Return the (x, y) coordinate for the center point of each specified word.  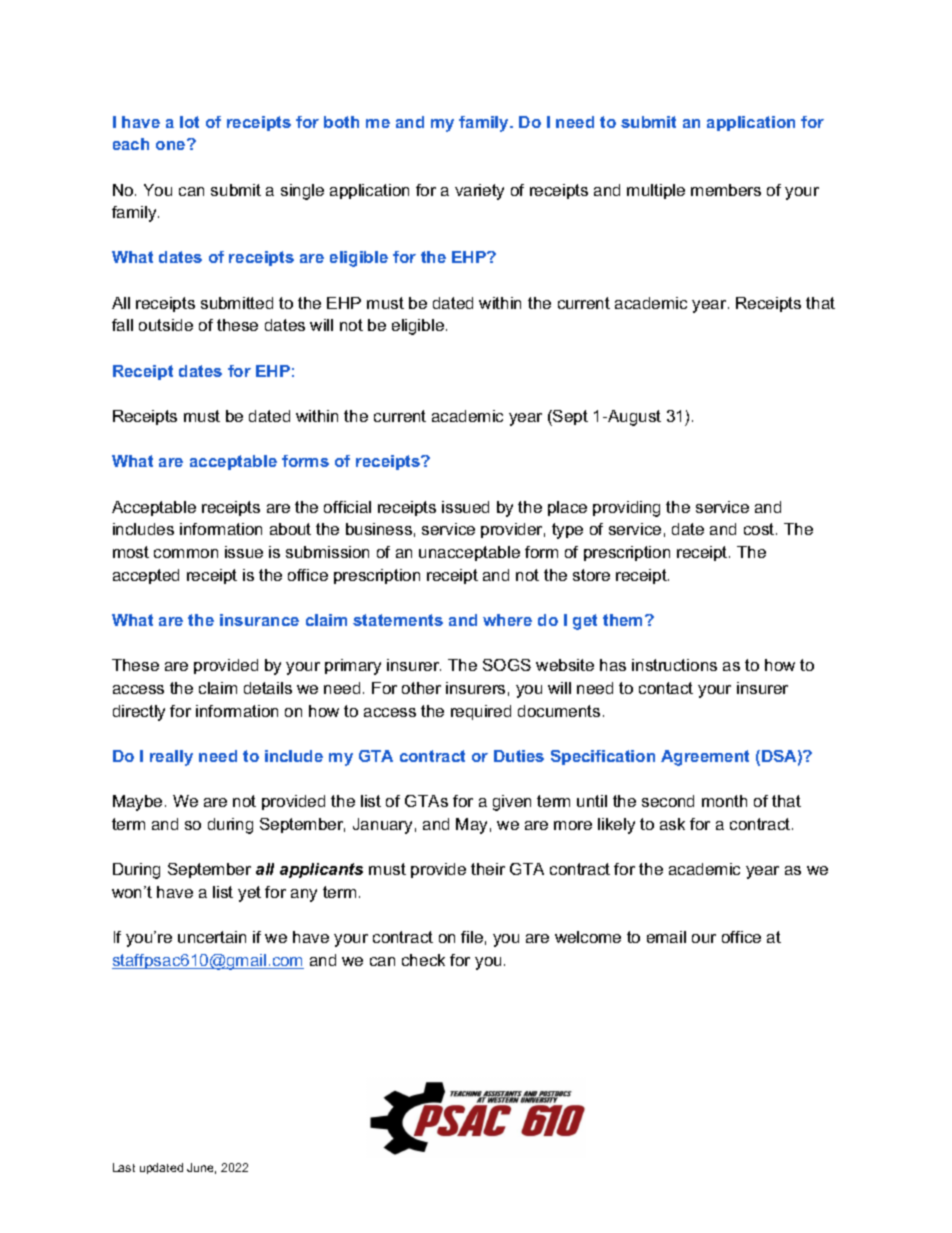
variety (479, 192)
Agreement (705, 758)
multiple (656, 191)
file (472, 937)
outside (166, 325)
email (666, 937)
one (172, 144)
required (481, 712)
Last (124, 1167)
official (347, 507)
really (171, 758)
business (379, 529)
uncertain (212, 937)
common (186, 553)
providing (626, 509)
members (726, 190)
